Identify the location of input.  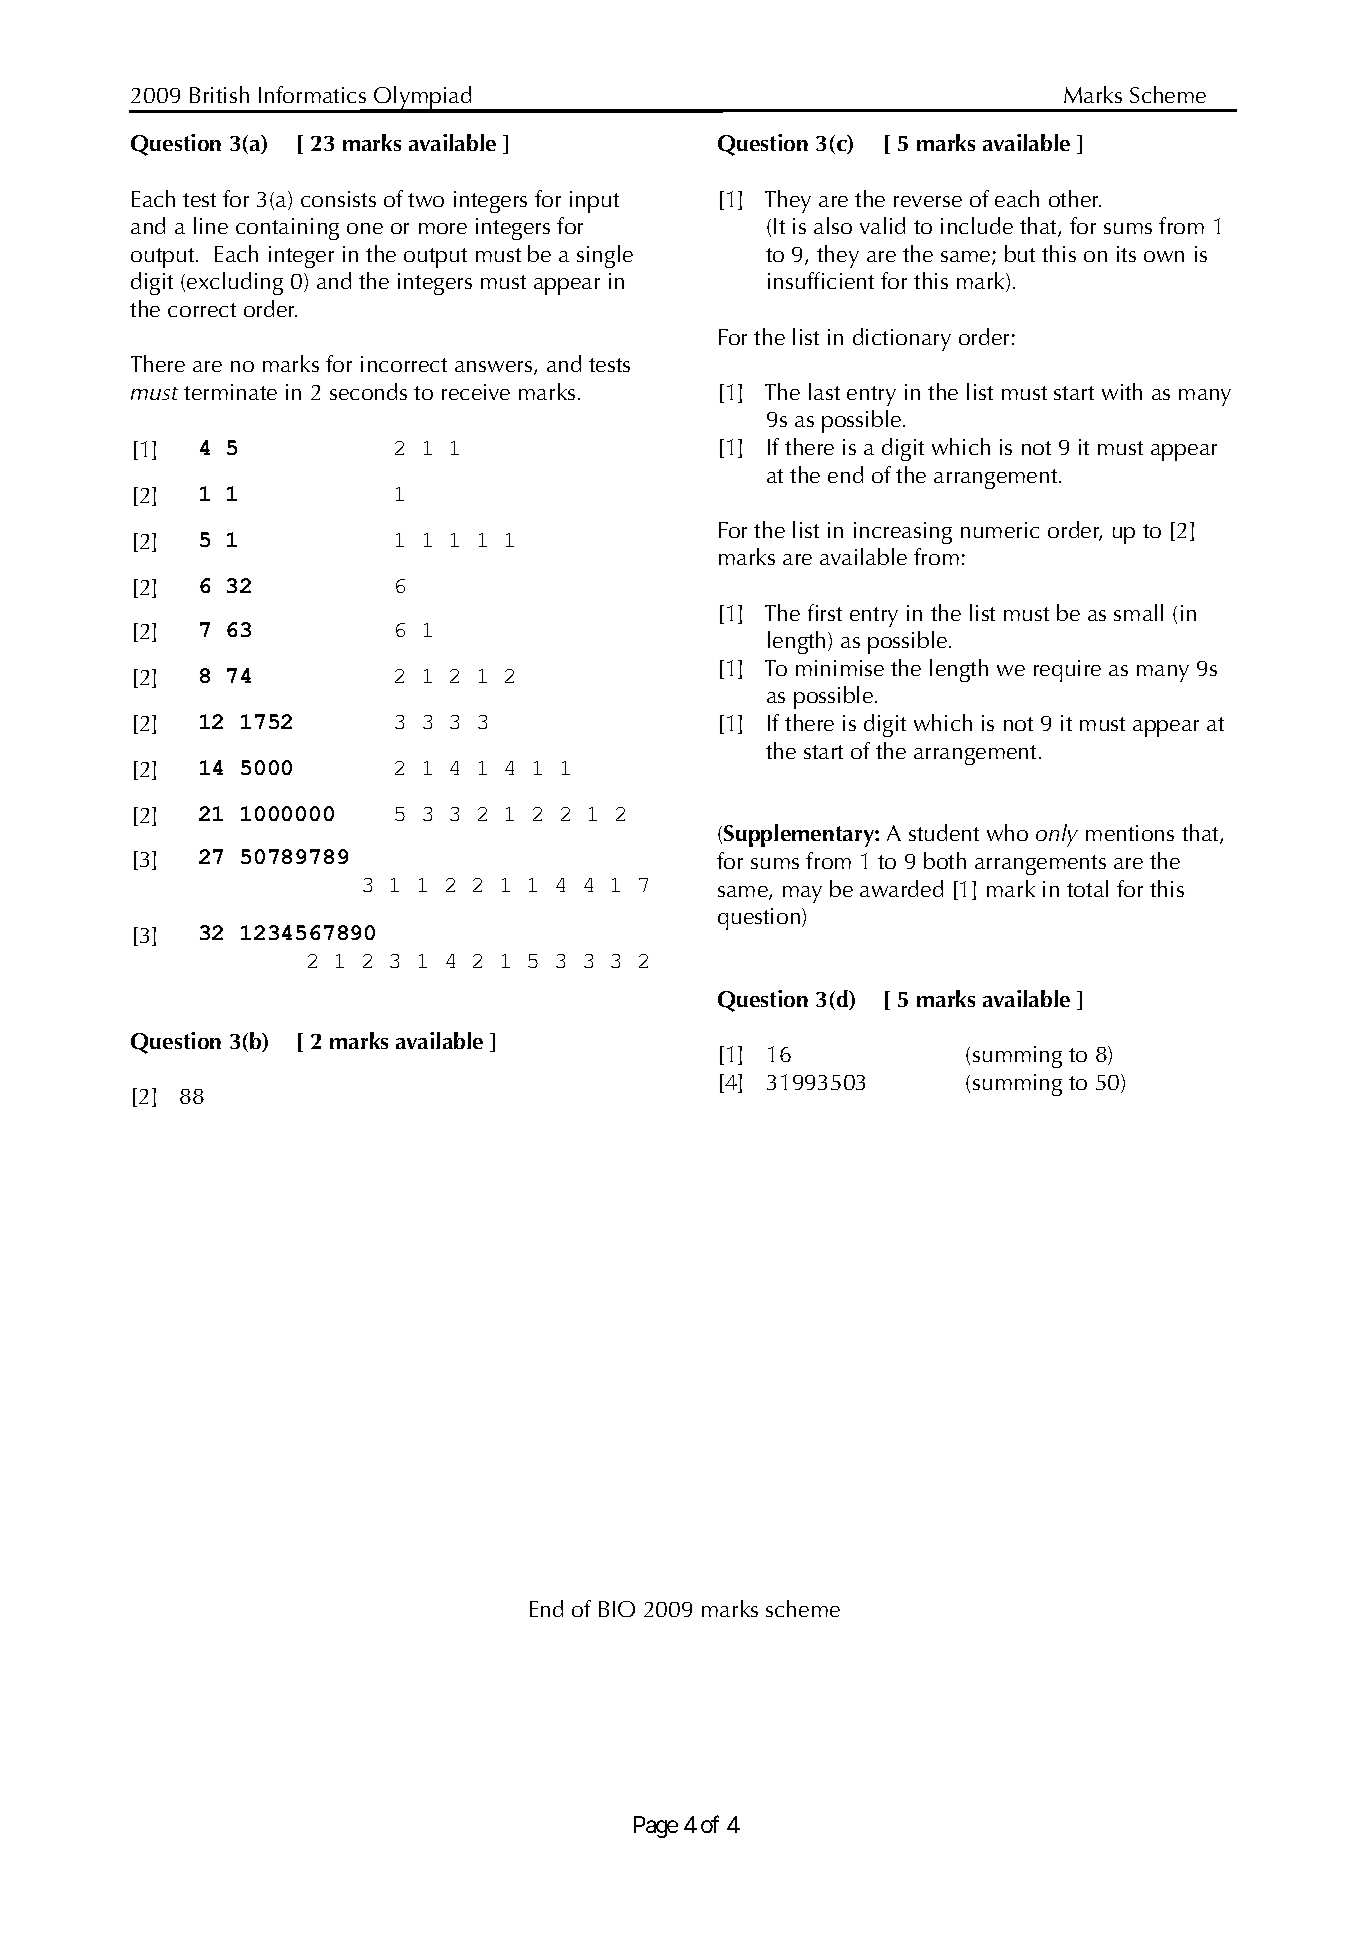
(594, 202).
